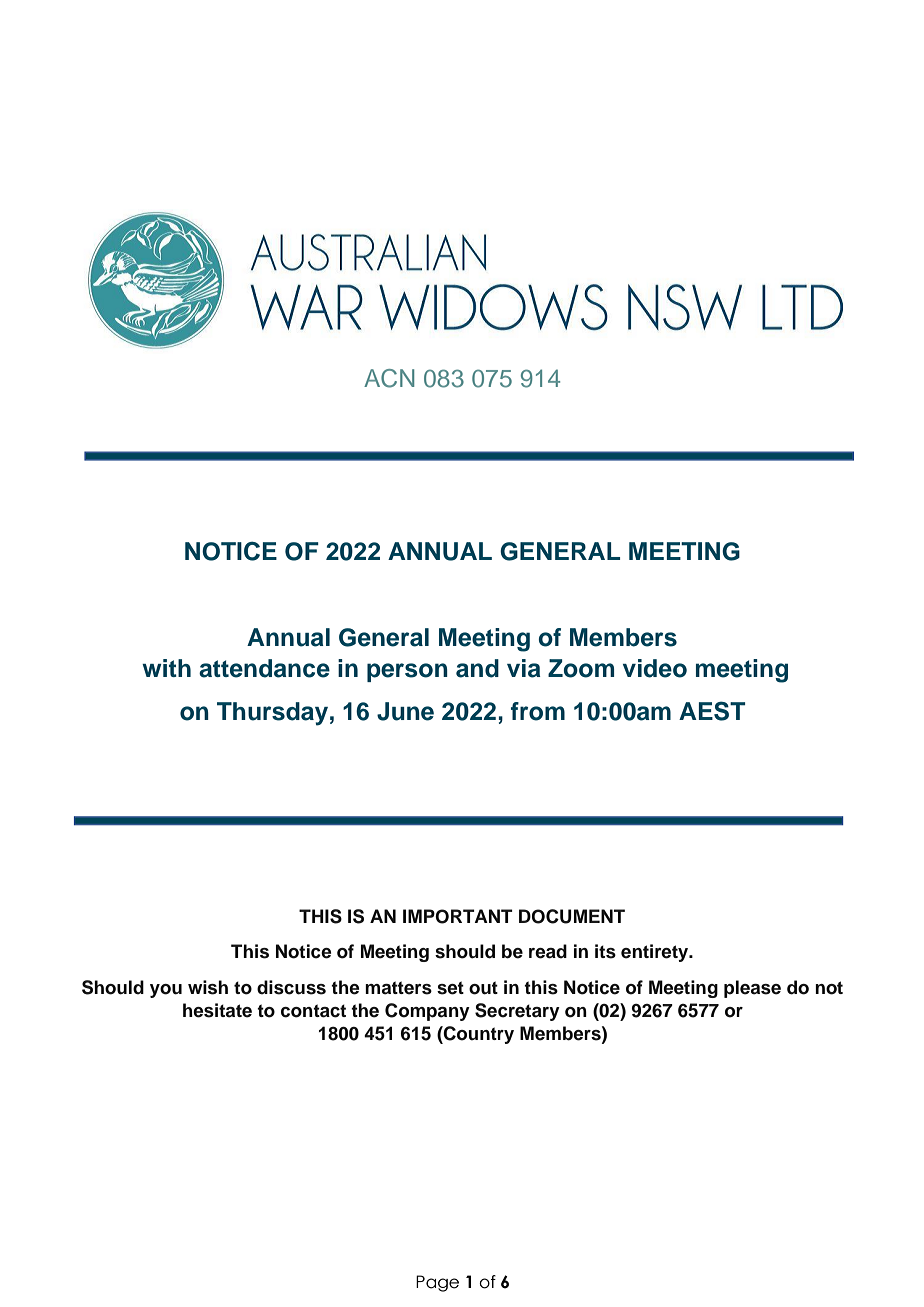 This image has height=1307, width=924. Describe the element at coordinates (272, 714) in the image. I see `Thursday` at that location.
